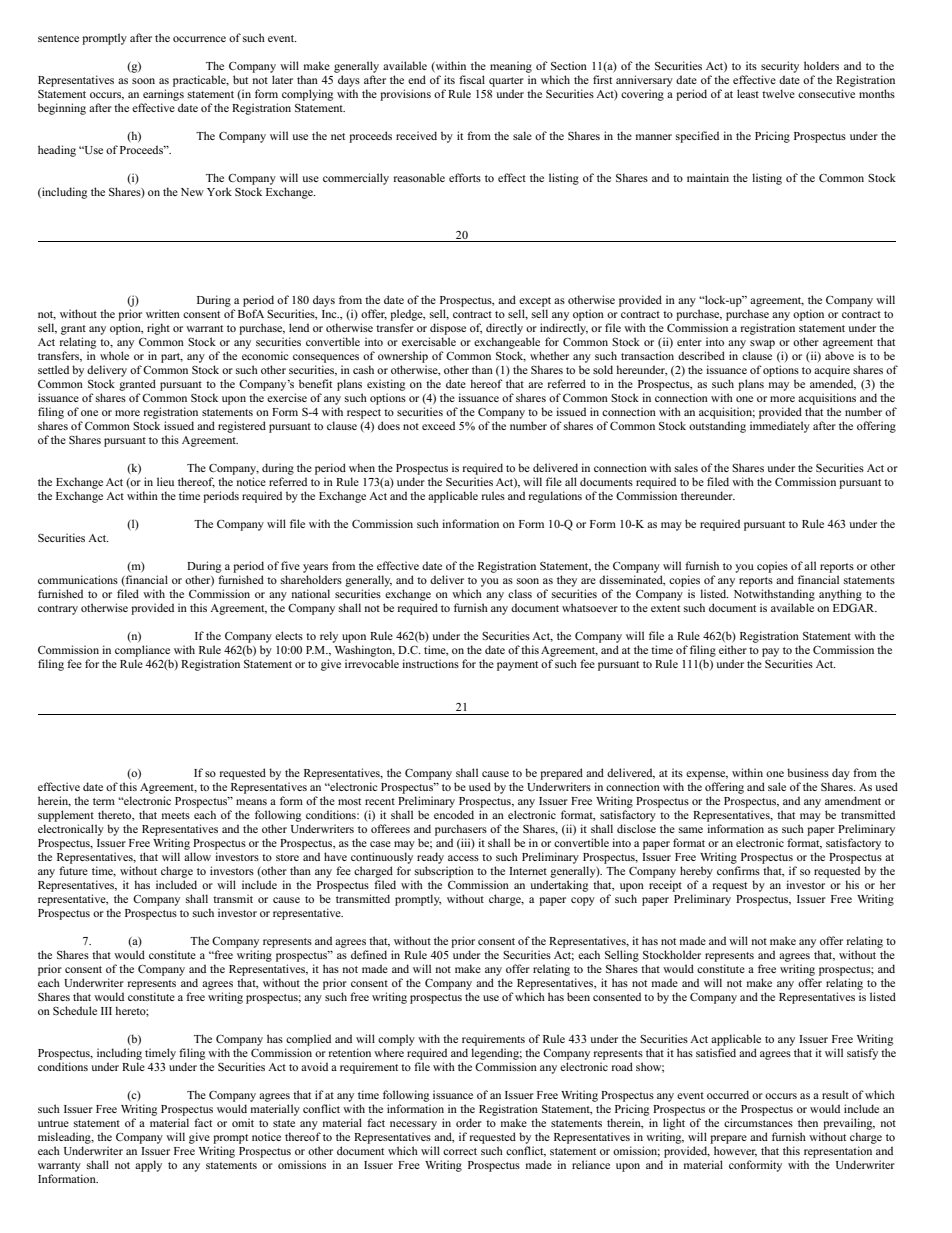 The height and width of the image is (1233, 952). Describe the element at coordinates (780, 67) in the image. I see `security` at that location.
